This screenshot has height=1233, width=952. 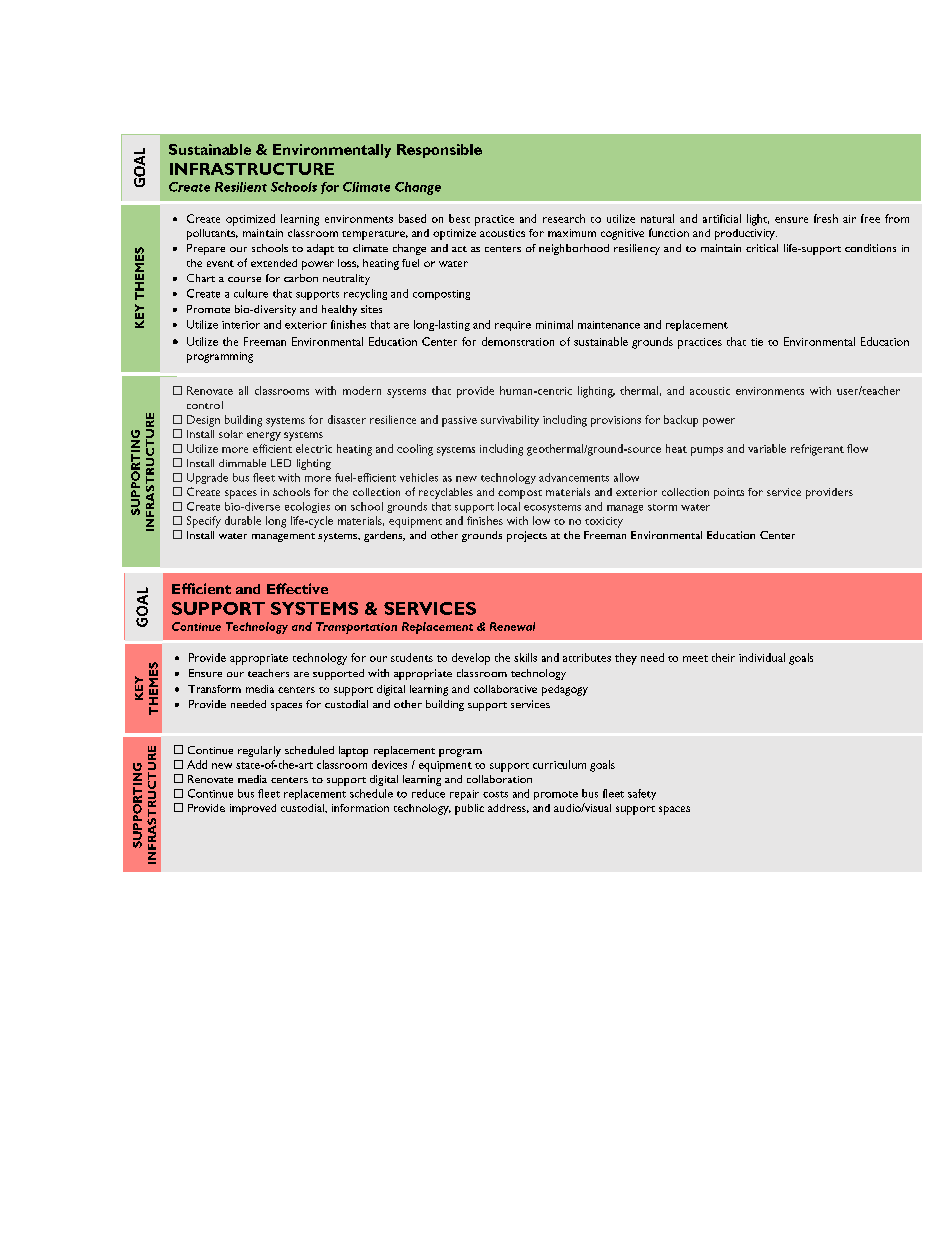 I want to click on advancements, so click(x=574, y=477).
